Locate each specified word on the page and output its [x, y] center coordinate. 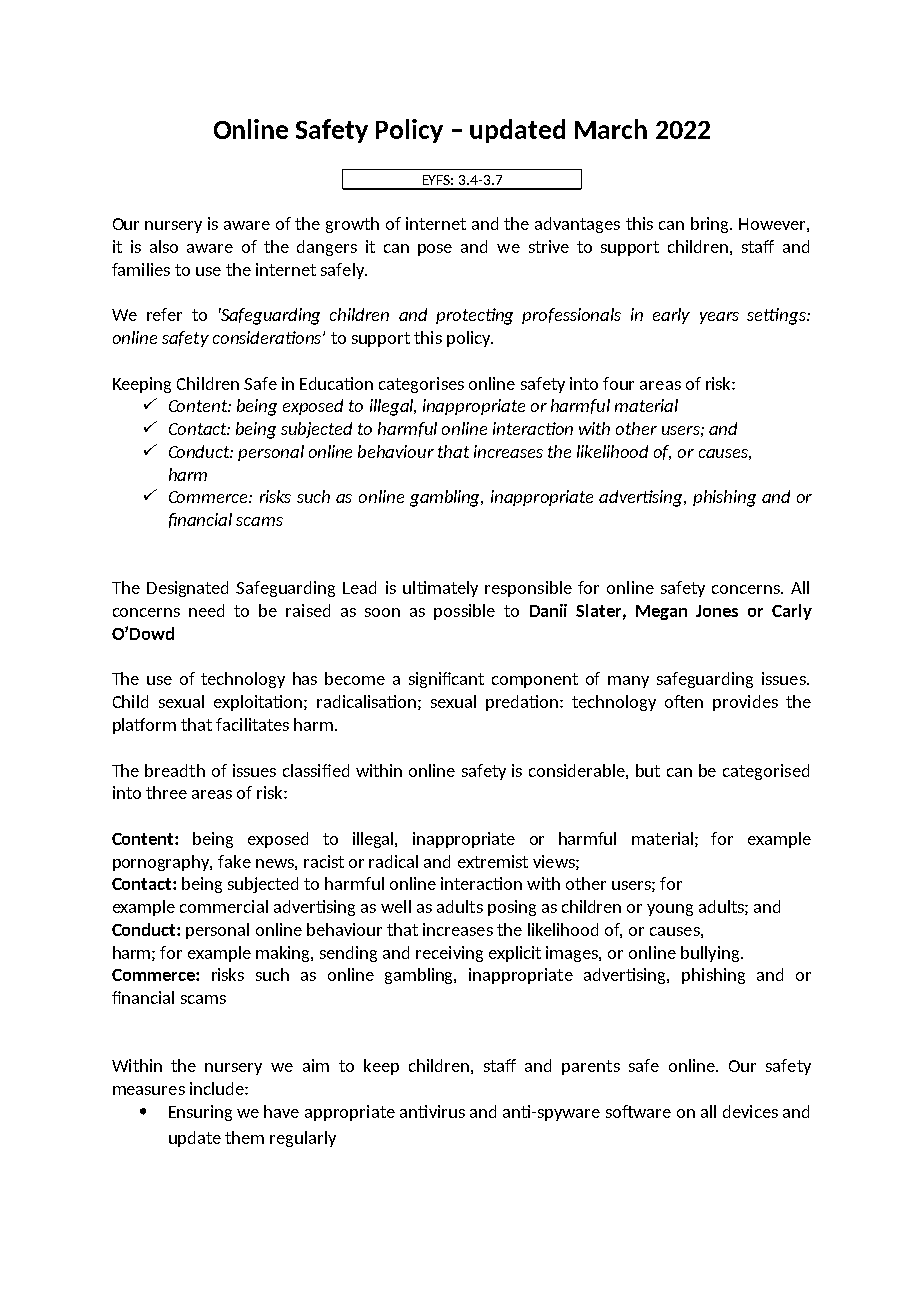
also [164, 246]
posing [512, 908]
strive [549, 246]
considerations [268, 337]
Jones [717, 611]
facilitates [252, 724]
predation [523, 703]
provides [745, 703]
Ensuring [200, 1113]
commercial [224, 906]
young [670, 910]
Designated [187, 589]
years [719, 318]
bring [711, 225]
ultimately [440, 589]
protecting [474, 316]
